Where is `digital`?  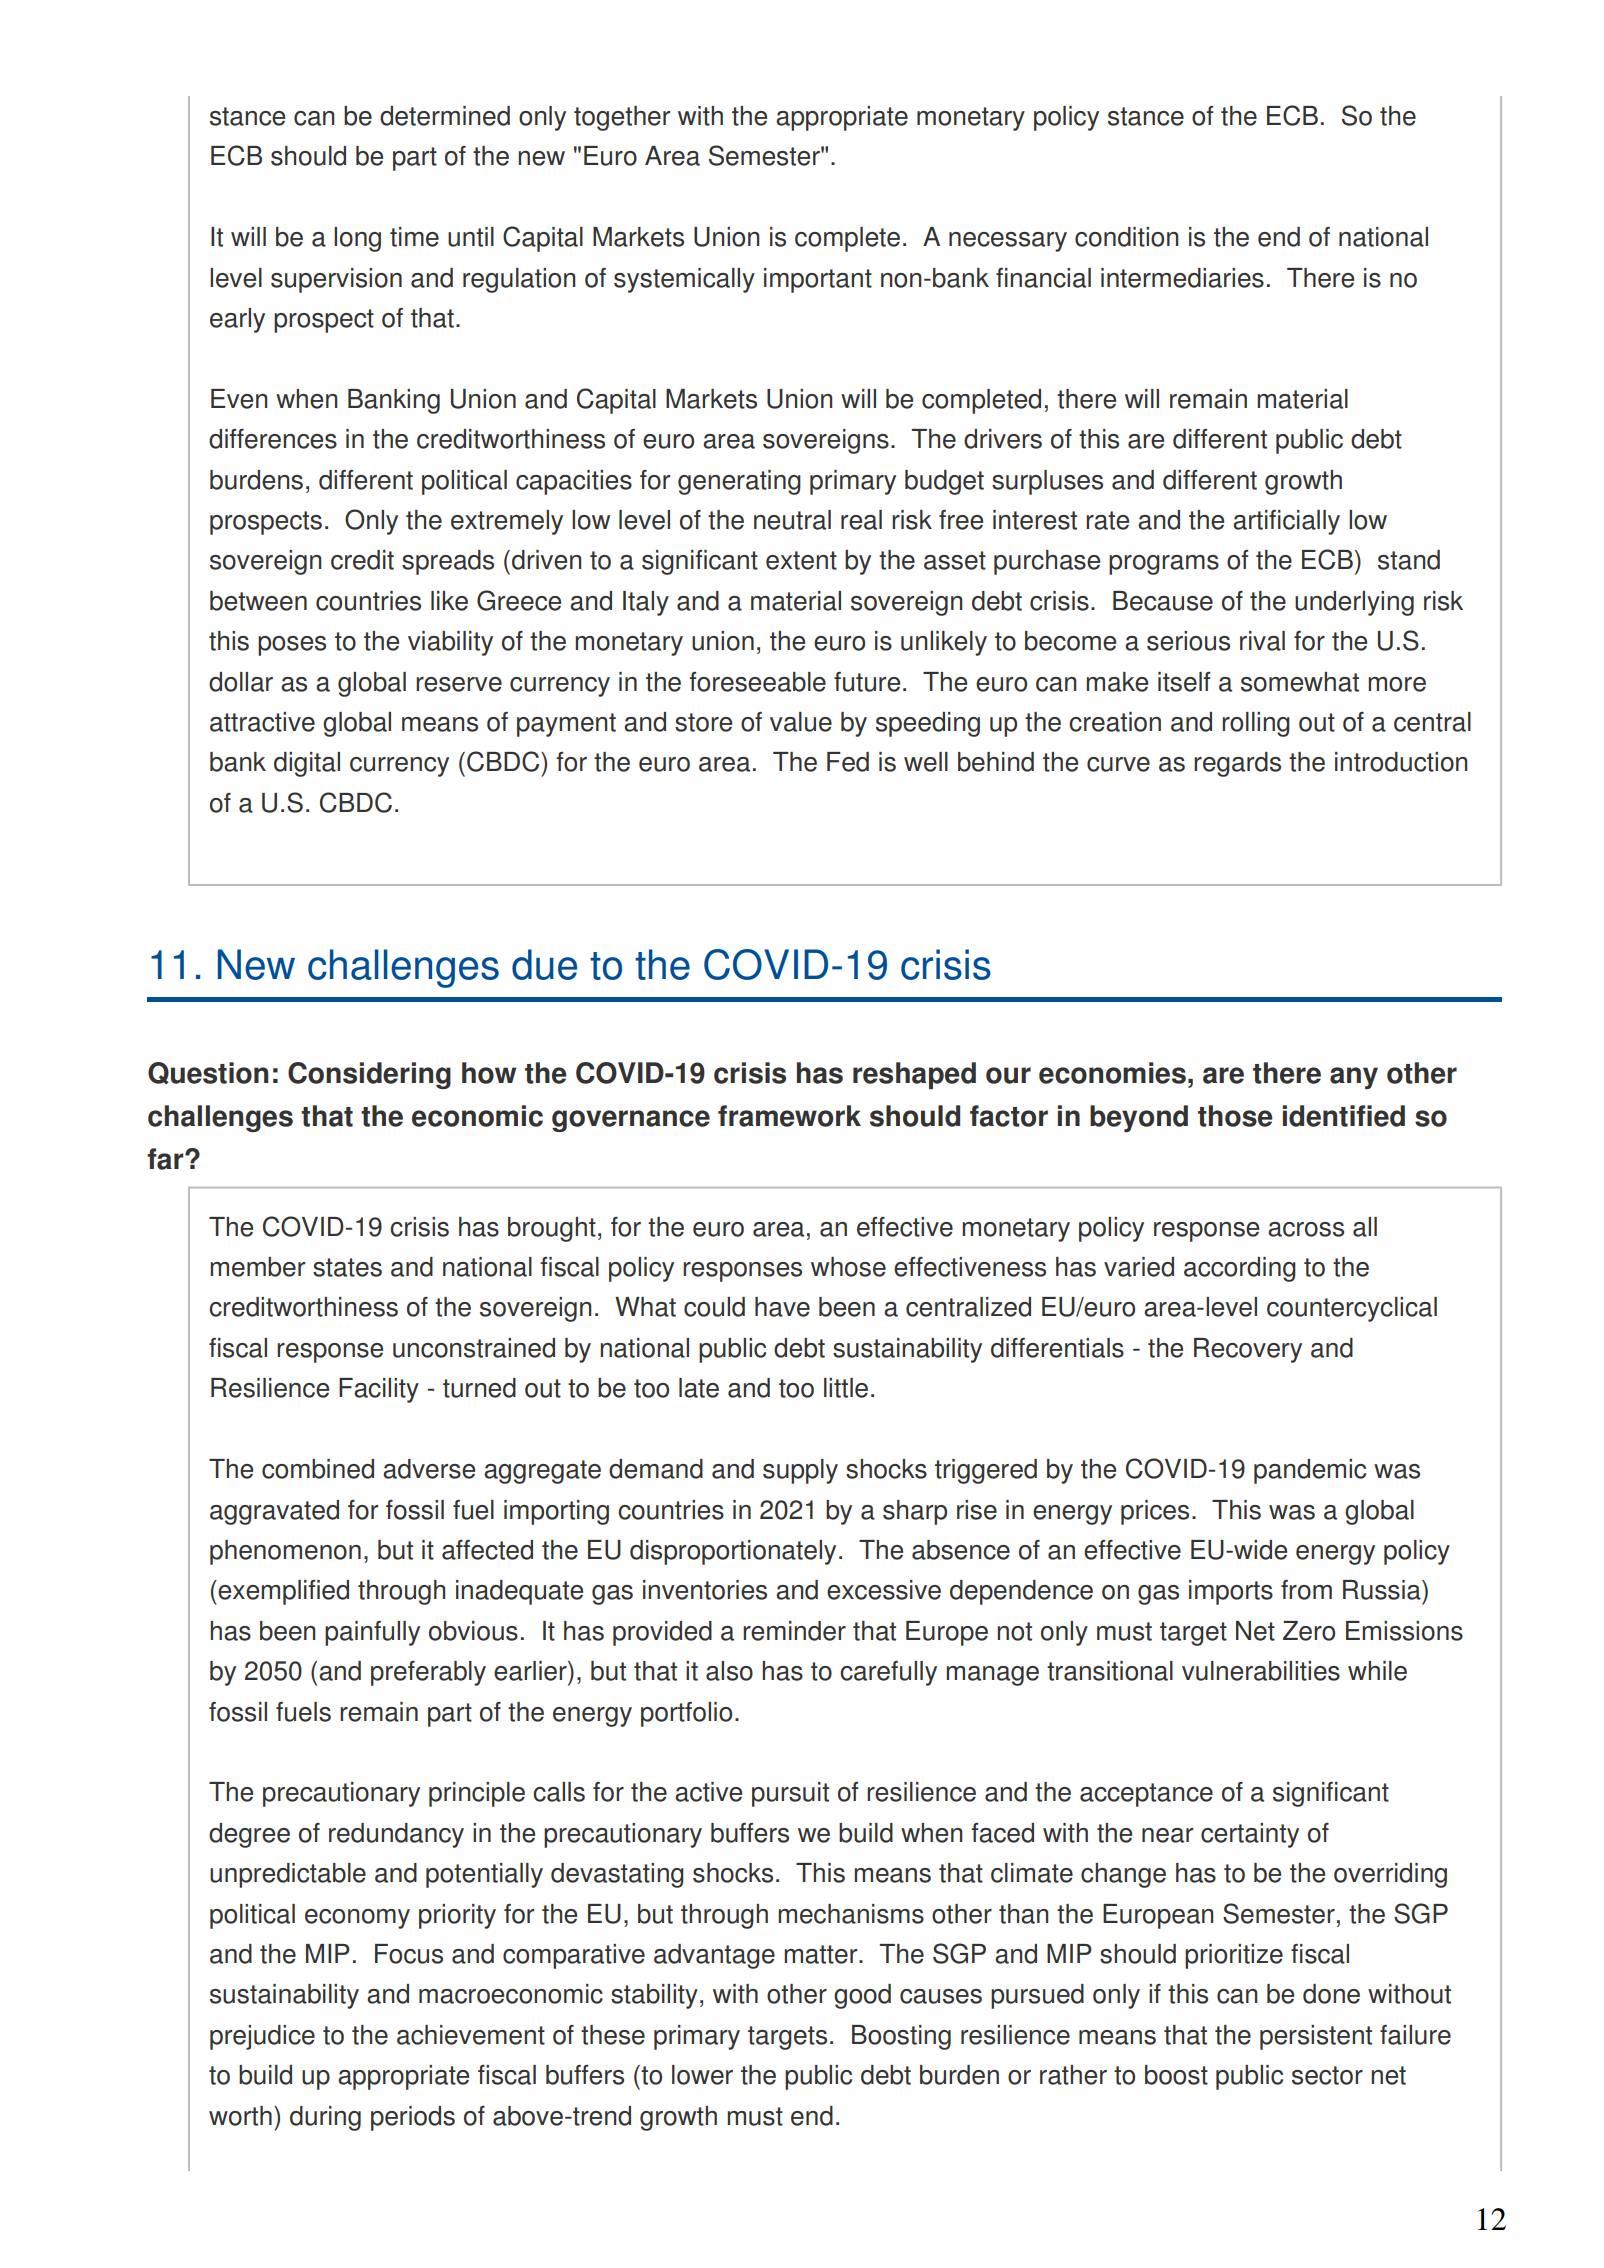
digital is located at coordinates (307, 764).
